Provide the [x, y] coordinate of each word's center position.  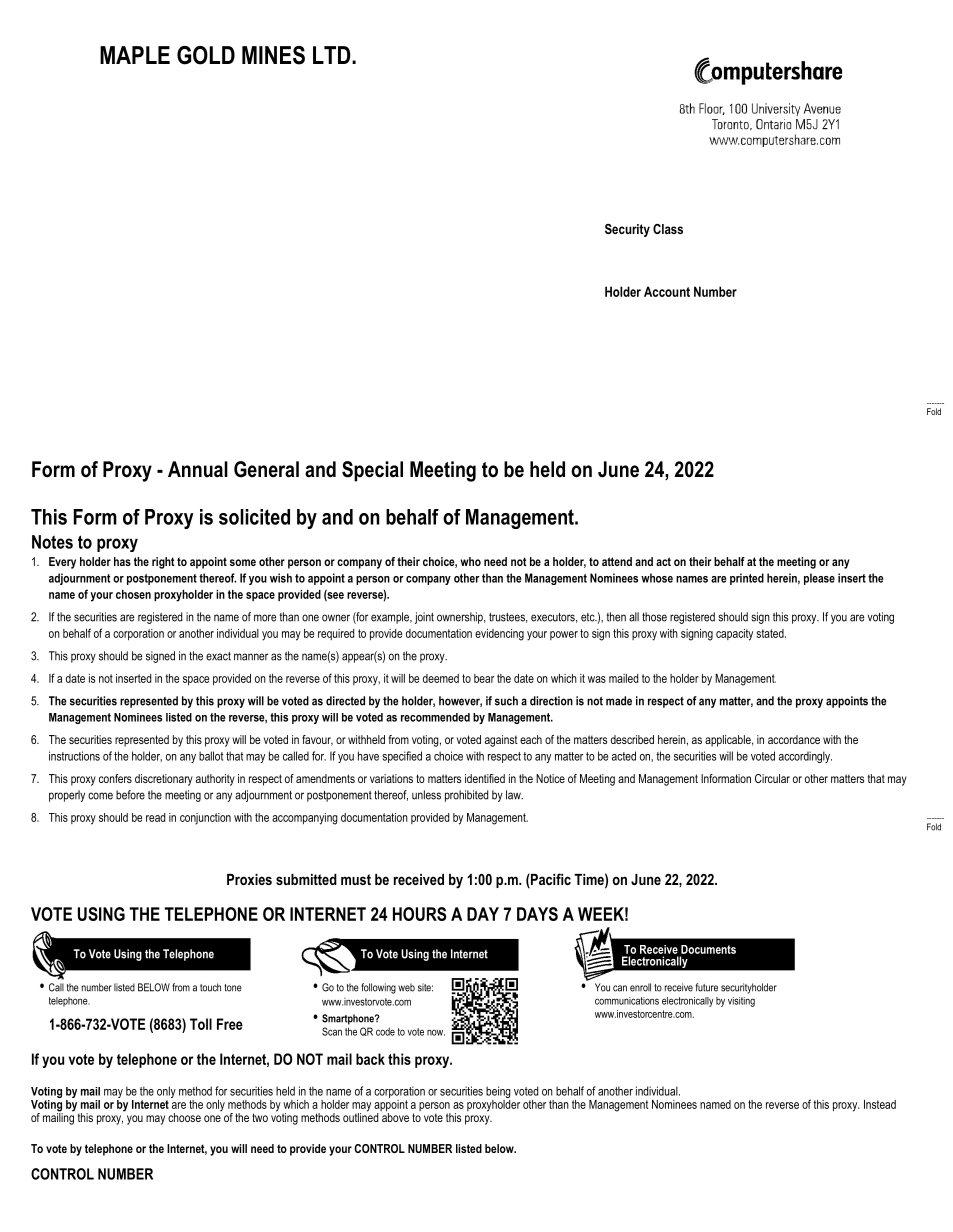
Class [668, 229]
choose [184, 1117]
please [819, 579]
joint [424, 618]
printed [747, 579]
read [155, 817]
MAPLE [135, 55]
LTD [333, 55]
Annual [198, 469]
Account [667, 291]
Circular [772, 778]
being [498, 1093]
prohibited [466, 796]
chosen [133, 594]
